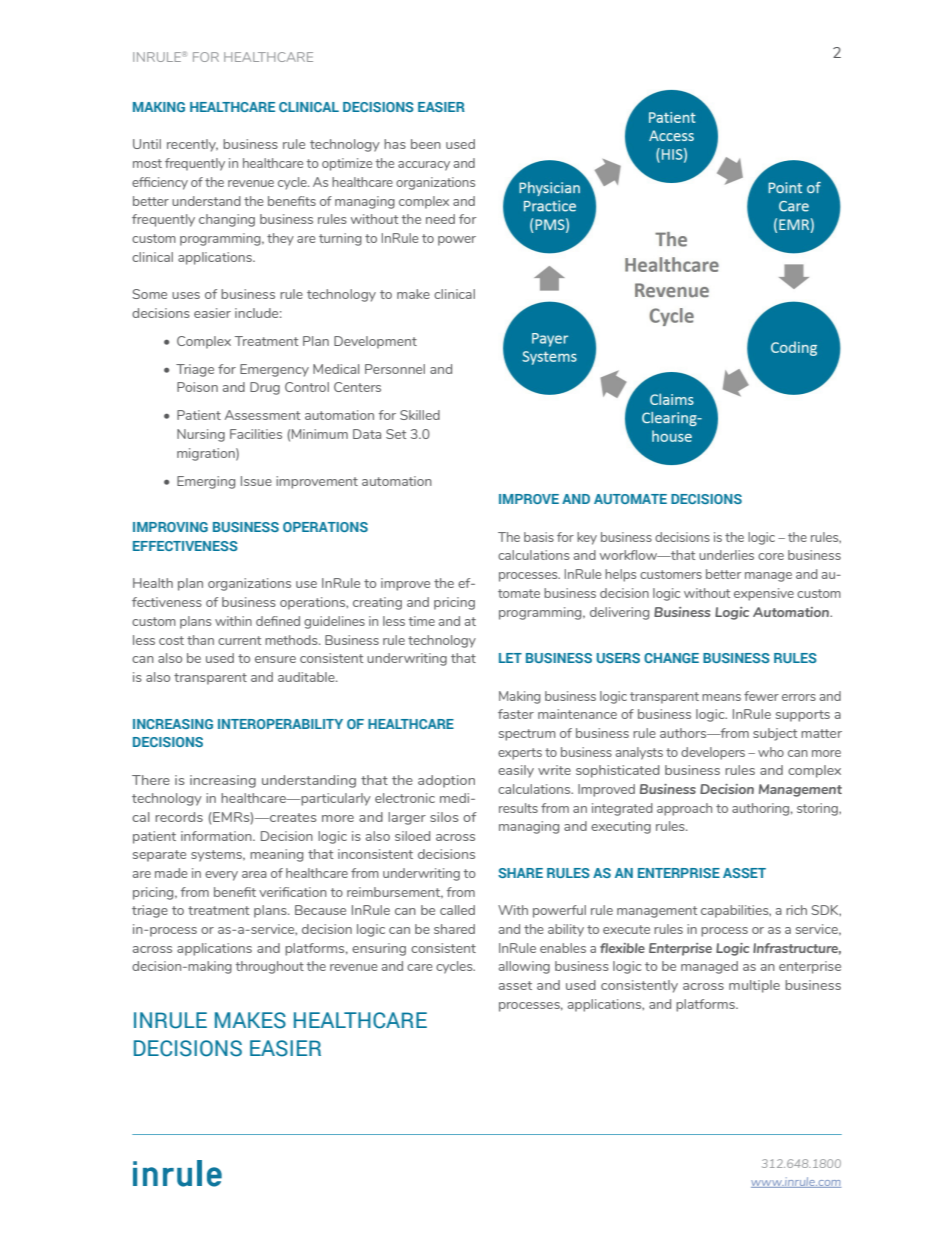 Image resolution: width=952 pixels, height=1233 pixels. Describe the element at coordinates (170, 527) in the document. I see `IMPROVING` at that location.
